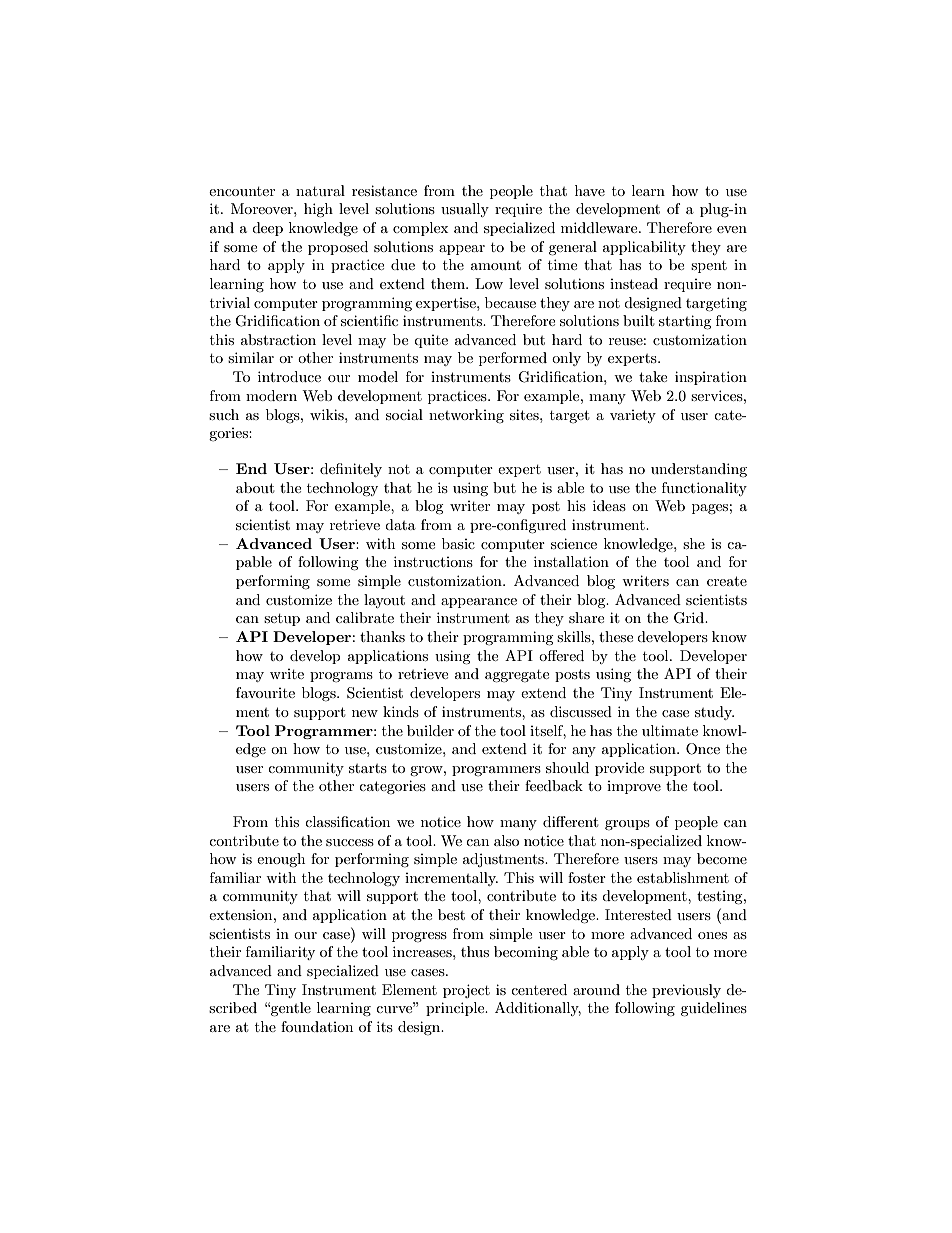 The image size is (952, 1233). What do you see at coordinates (699, 470) in the page?
I see `understanding` at bounding box center [699, 470].
